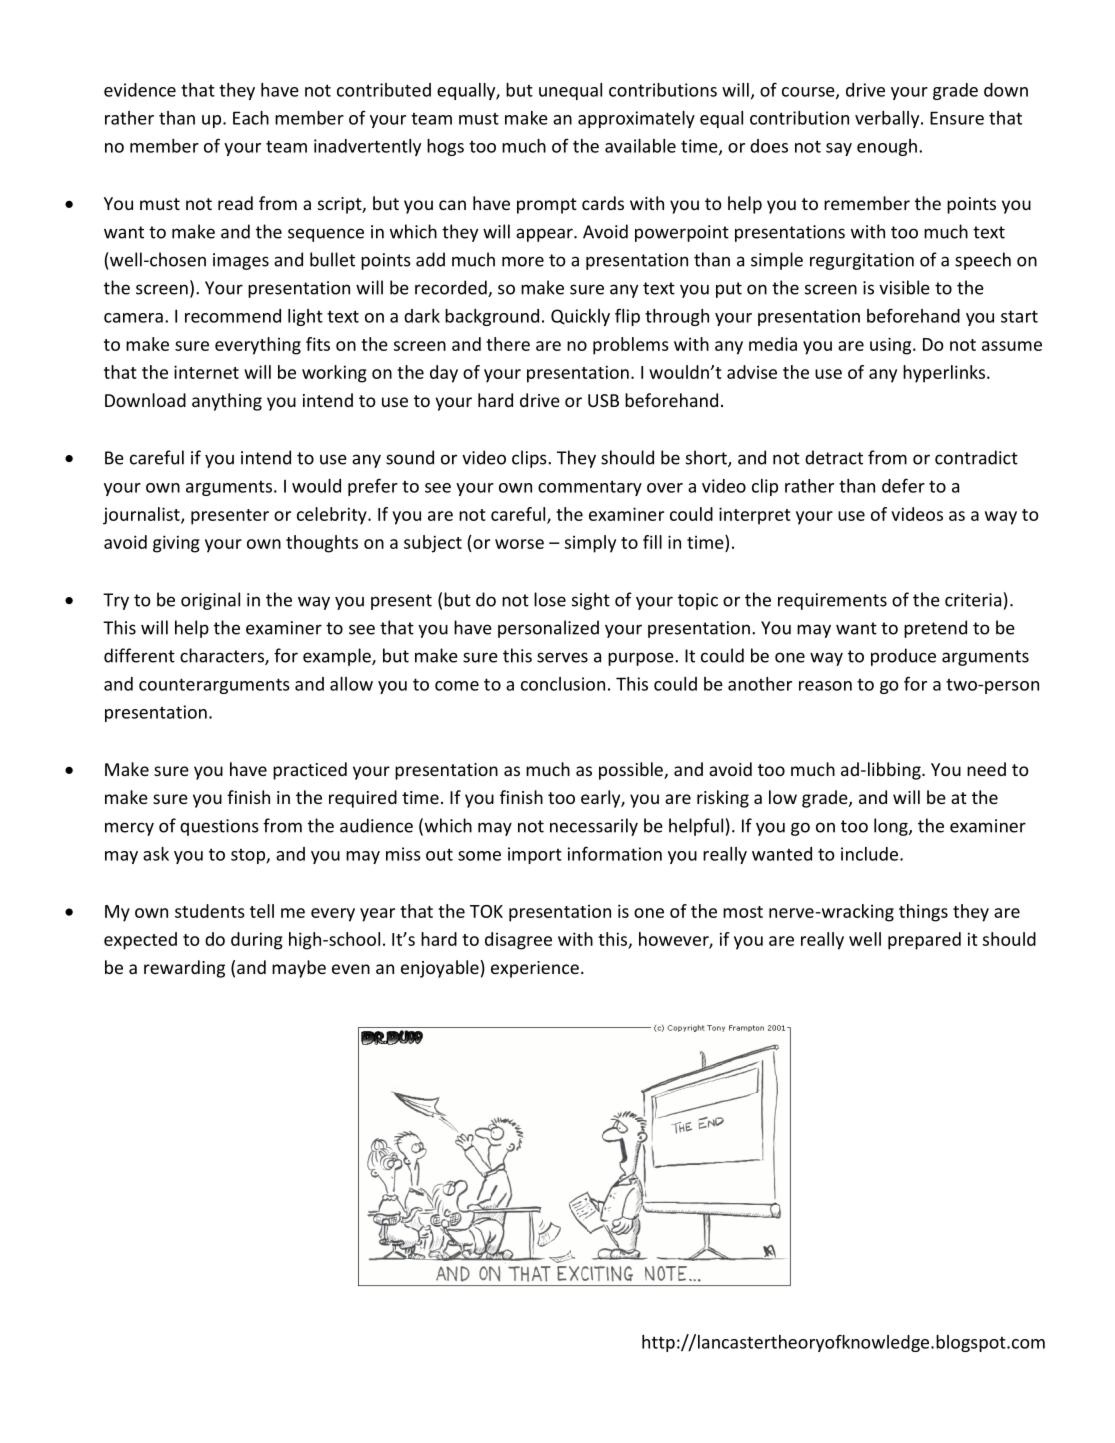 This screenshot has height=1443, width=1115. Describe the element at coordinates (903, 657) in the screenshot. I see `produce` at that location.
